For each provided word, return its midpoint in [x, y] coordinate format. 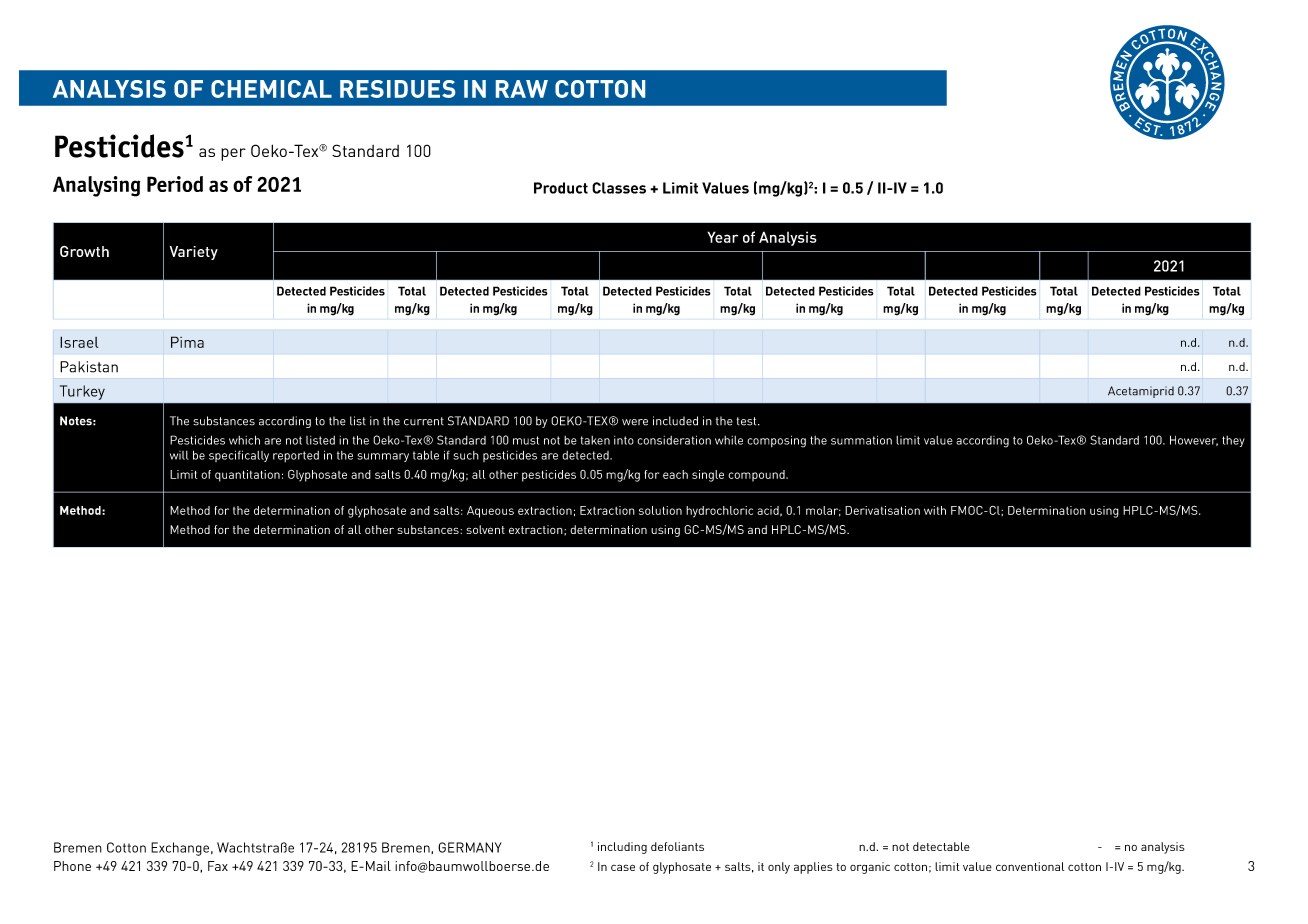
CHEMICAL [271, 89]
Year [722, 237]
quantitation [247, 476]
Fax [218, 866]
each [675, 474]
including [622, 848]
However [1194, 440]
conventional [1030, 866]
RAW [522, 89]
